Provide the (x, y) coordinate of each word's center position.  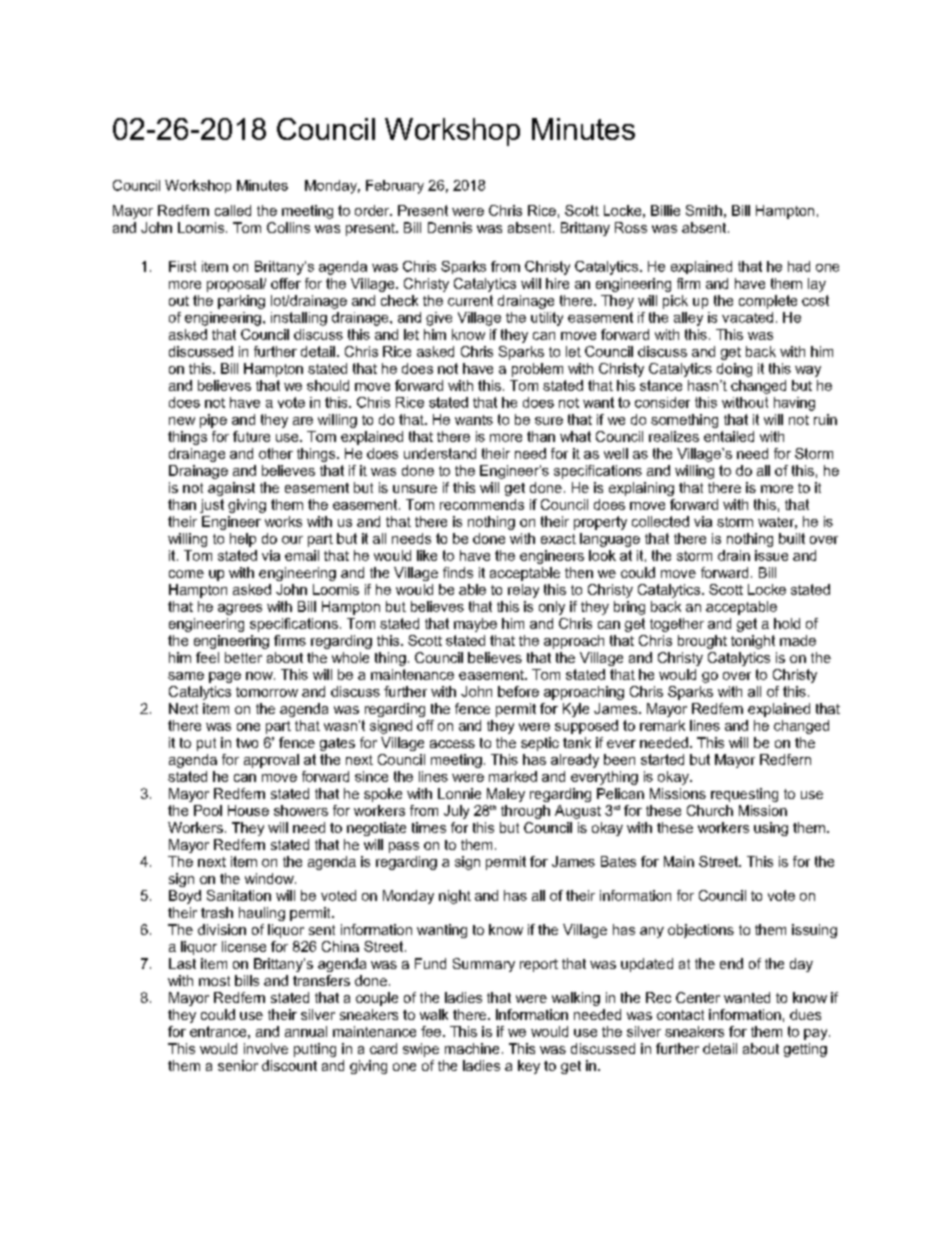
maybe (475, 625)
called (233, 210)
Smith (704, 210)
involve (266, 1048)
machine (472, 1048)
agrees (240, 609)
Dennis (450, 227)
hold (787, 623)
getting (805, 1050)
